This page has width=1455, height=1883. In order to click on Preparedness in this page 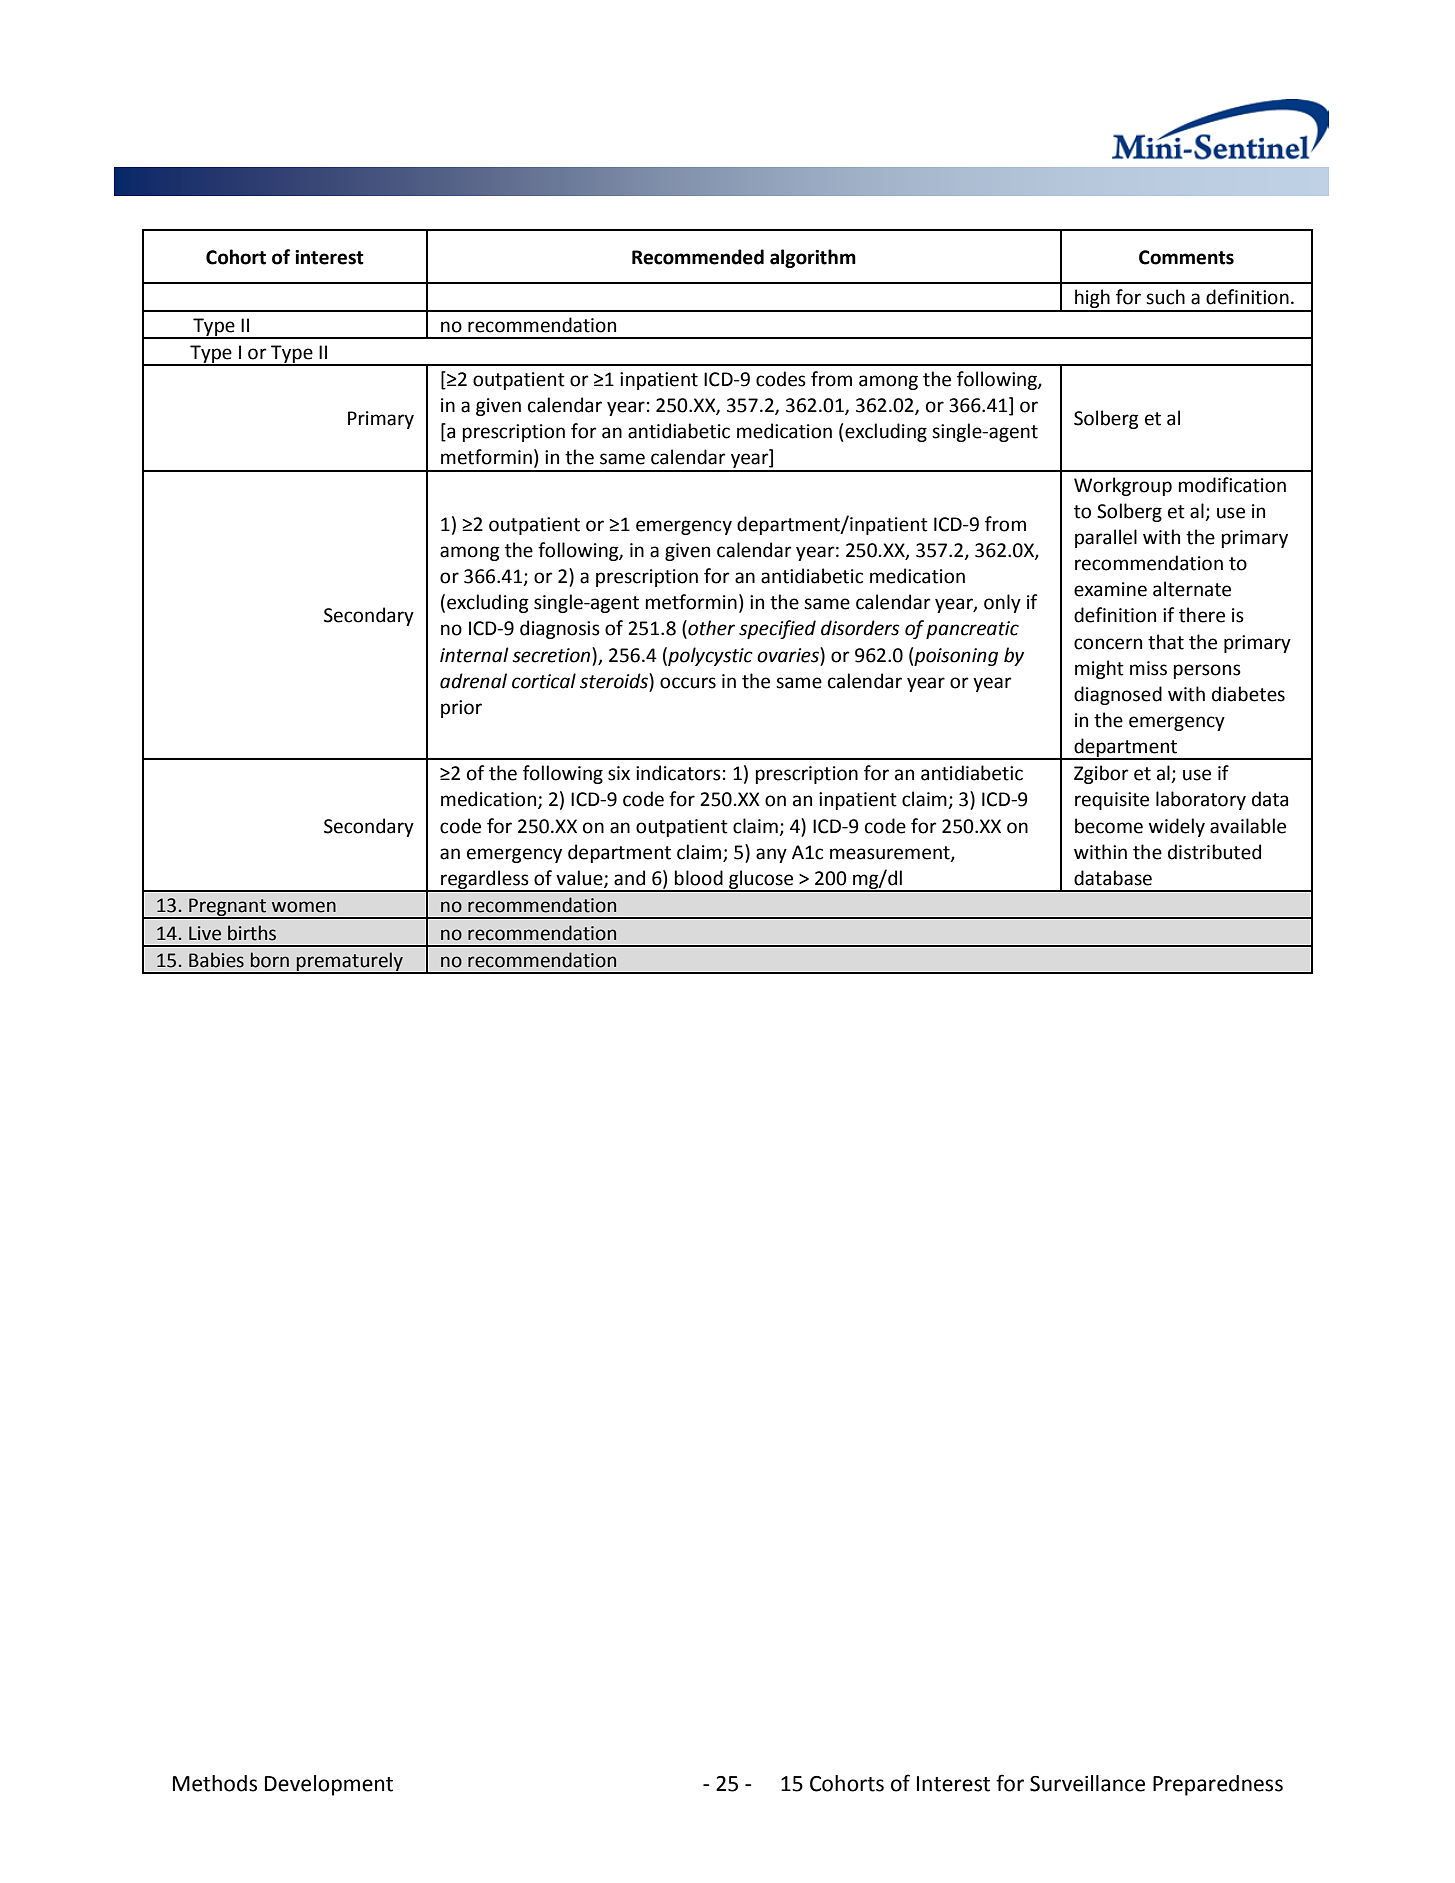, I will do `click(1218, 1785)`.
